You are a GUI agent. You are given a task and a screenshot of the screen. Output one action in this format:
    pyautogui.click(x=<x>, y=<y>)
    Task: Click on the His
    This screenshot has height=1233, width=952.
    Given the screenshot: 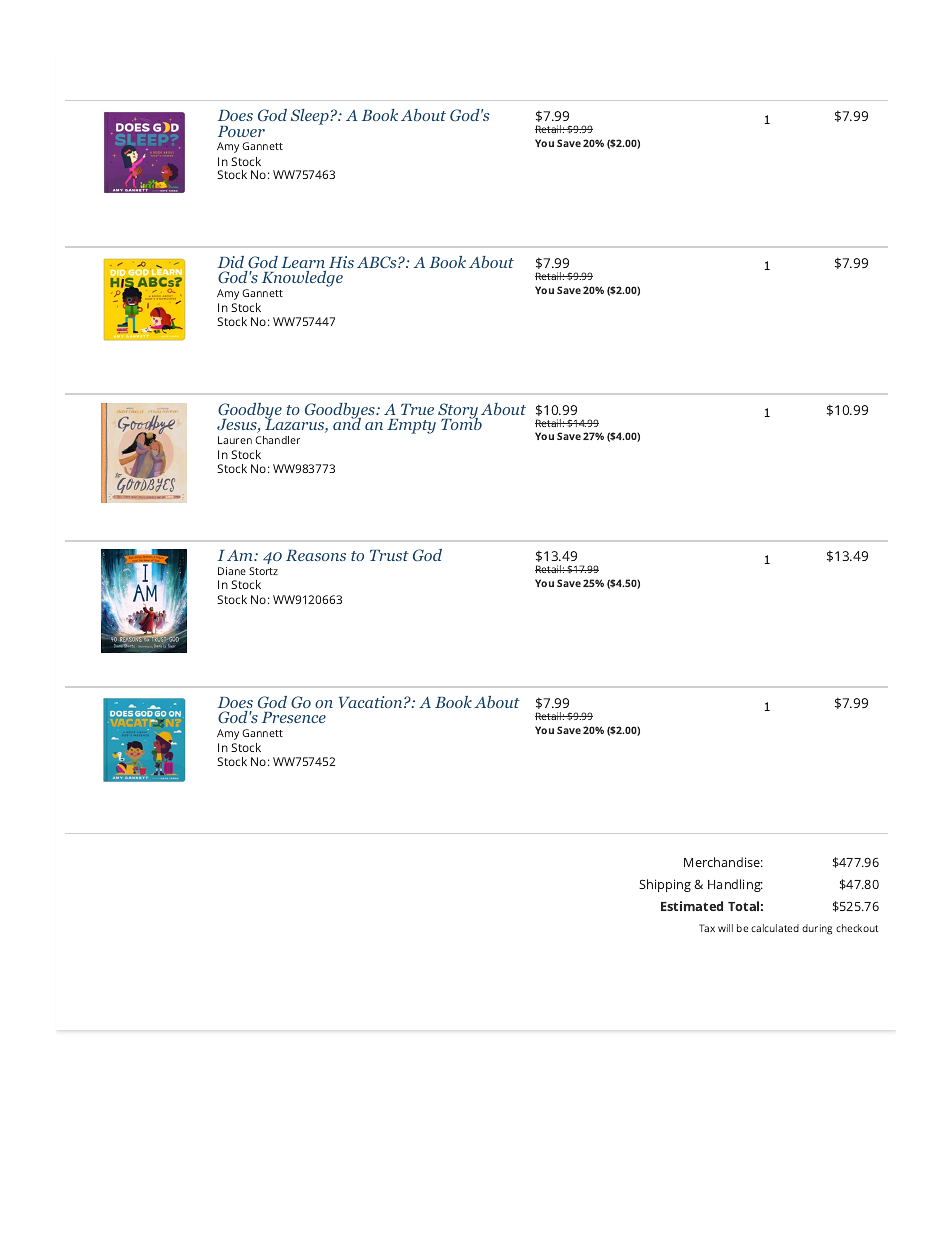 What is the action you would take?
    pyautogui.click(x=341, y=262)
